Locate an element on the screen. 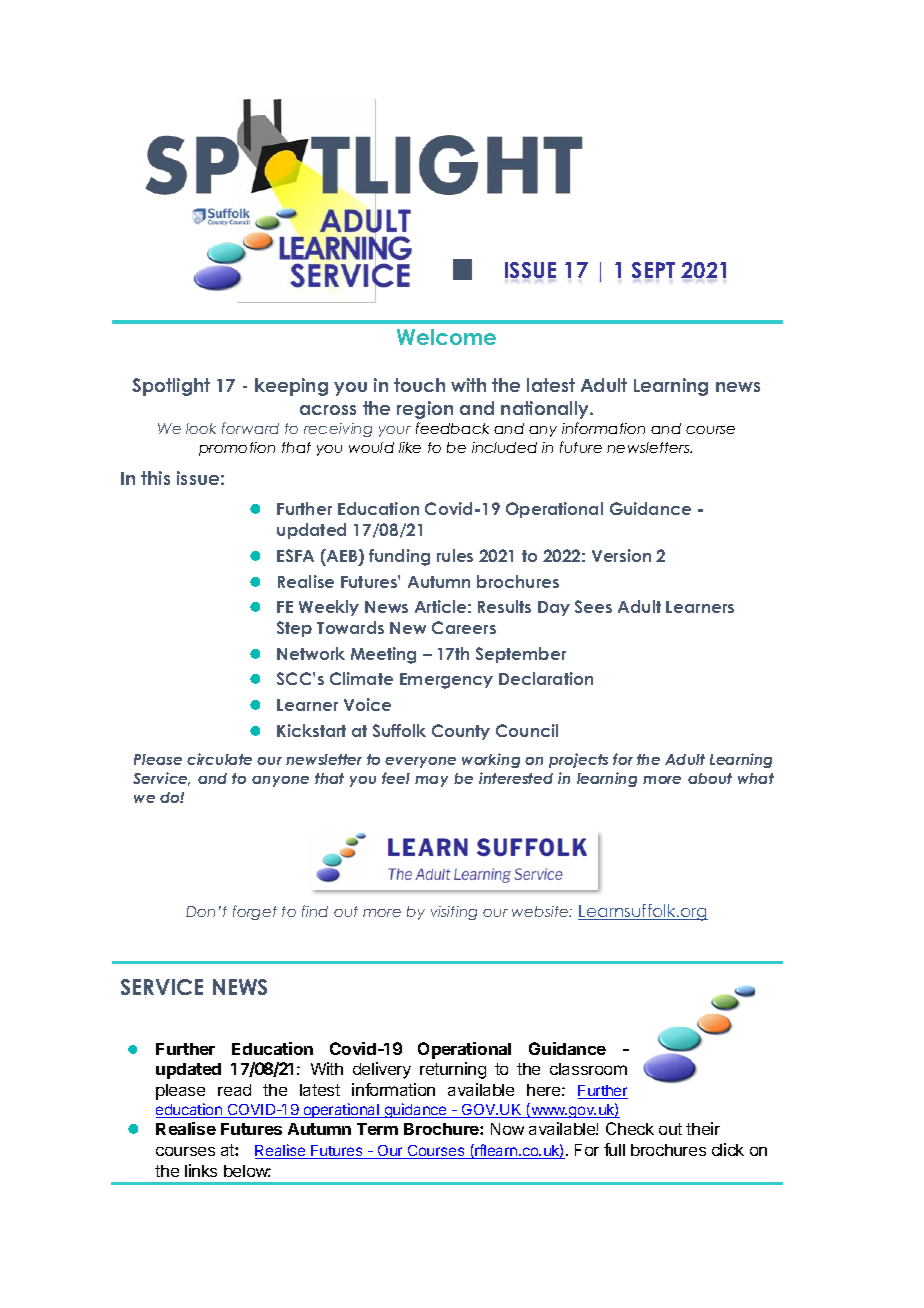 This screenshot has width=924, height=1308. nationally is located at coordinates (546, 410).
